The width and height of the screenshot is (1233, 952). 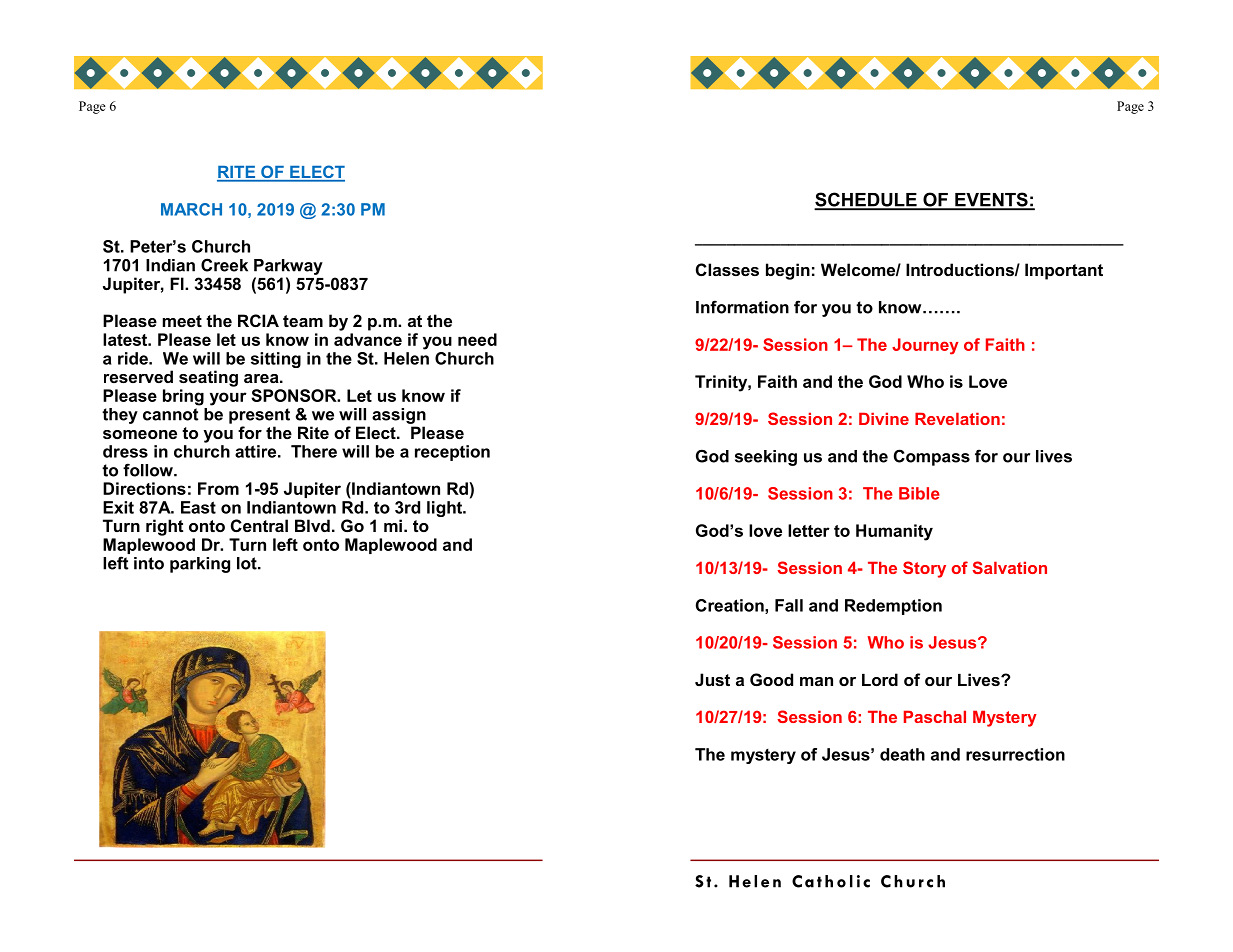 I want to click on death, so click(x=902, y=754).
